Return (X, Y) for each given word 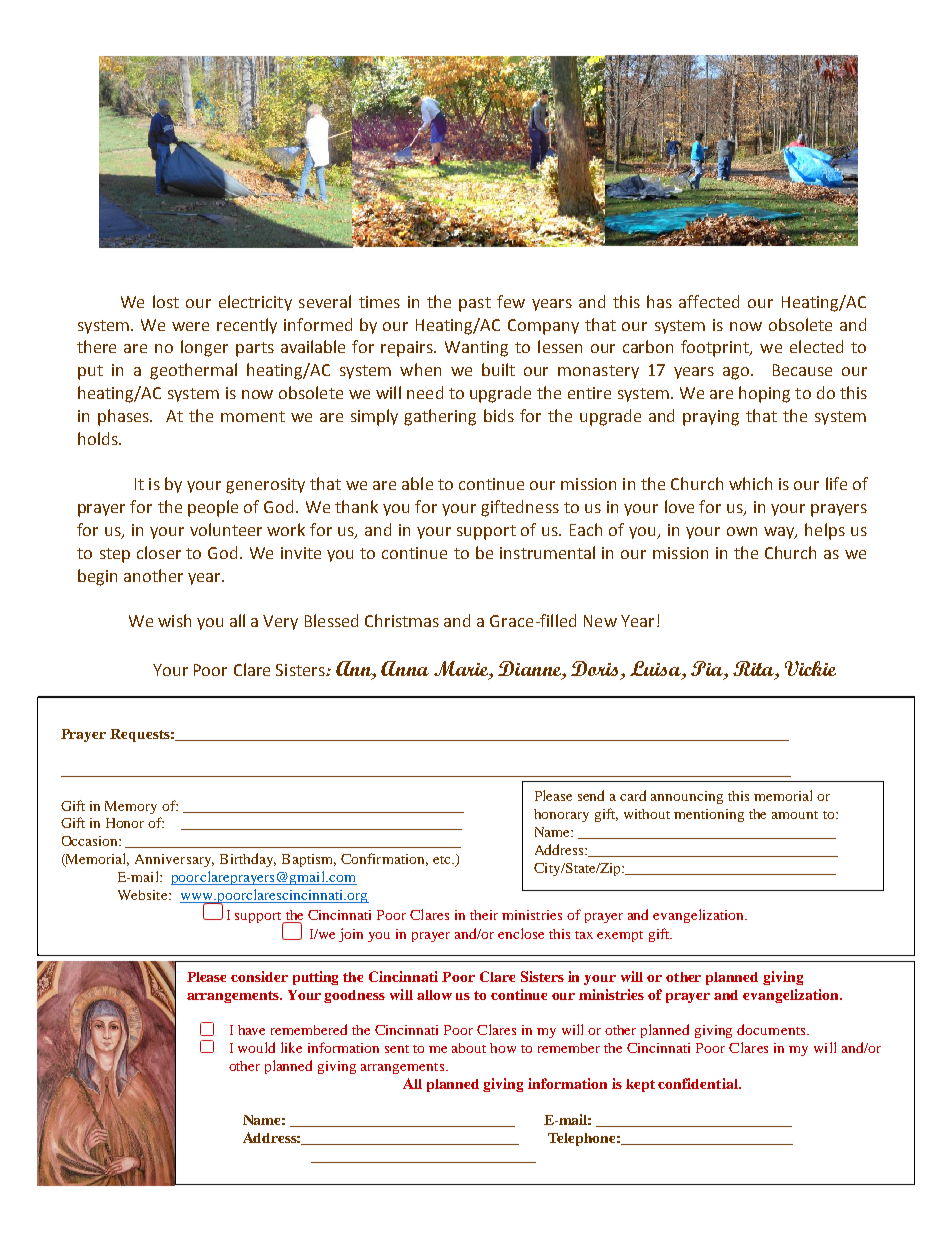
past (475, 304)
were (190, 326)
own (742, 531)
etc (443, 860)
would (256, 1047)
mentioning (709, 815)
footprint (716, 348)
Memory (131, 807)
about (469, 1048)
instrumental (547, 552)
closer (159, 552)
